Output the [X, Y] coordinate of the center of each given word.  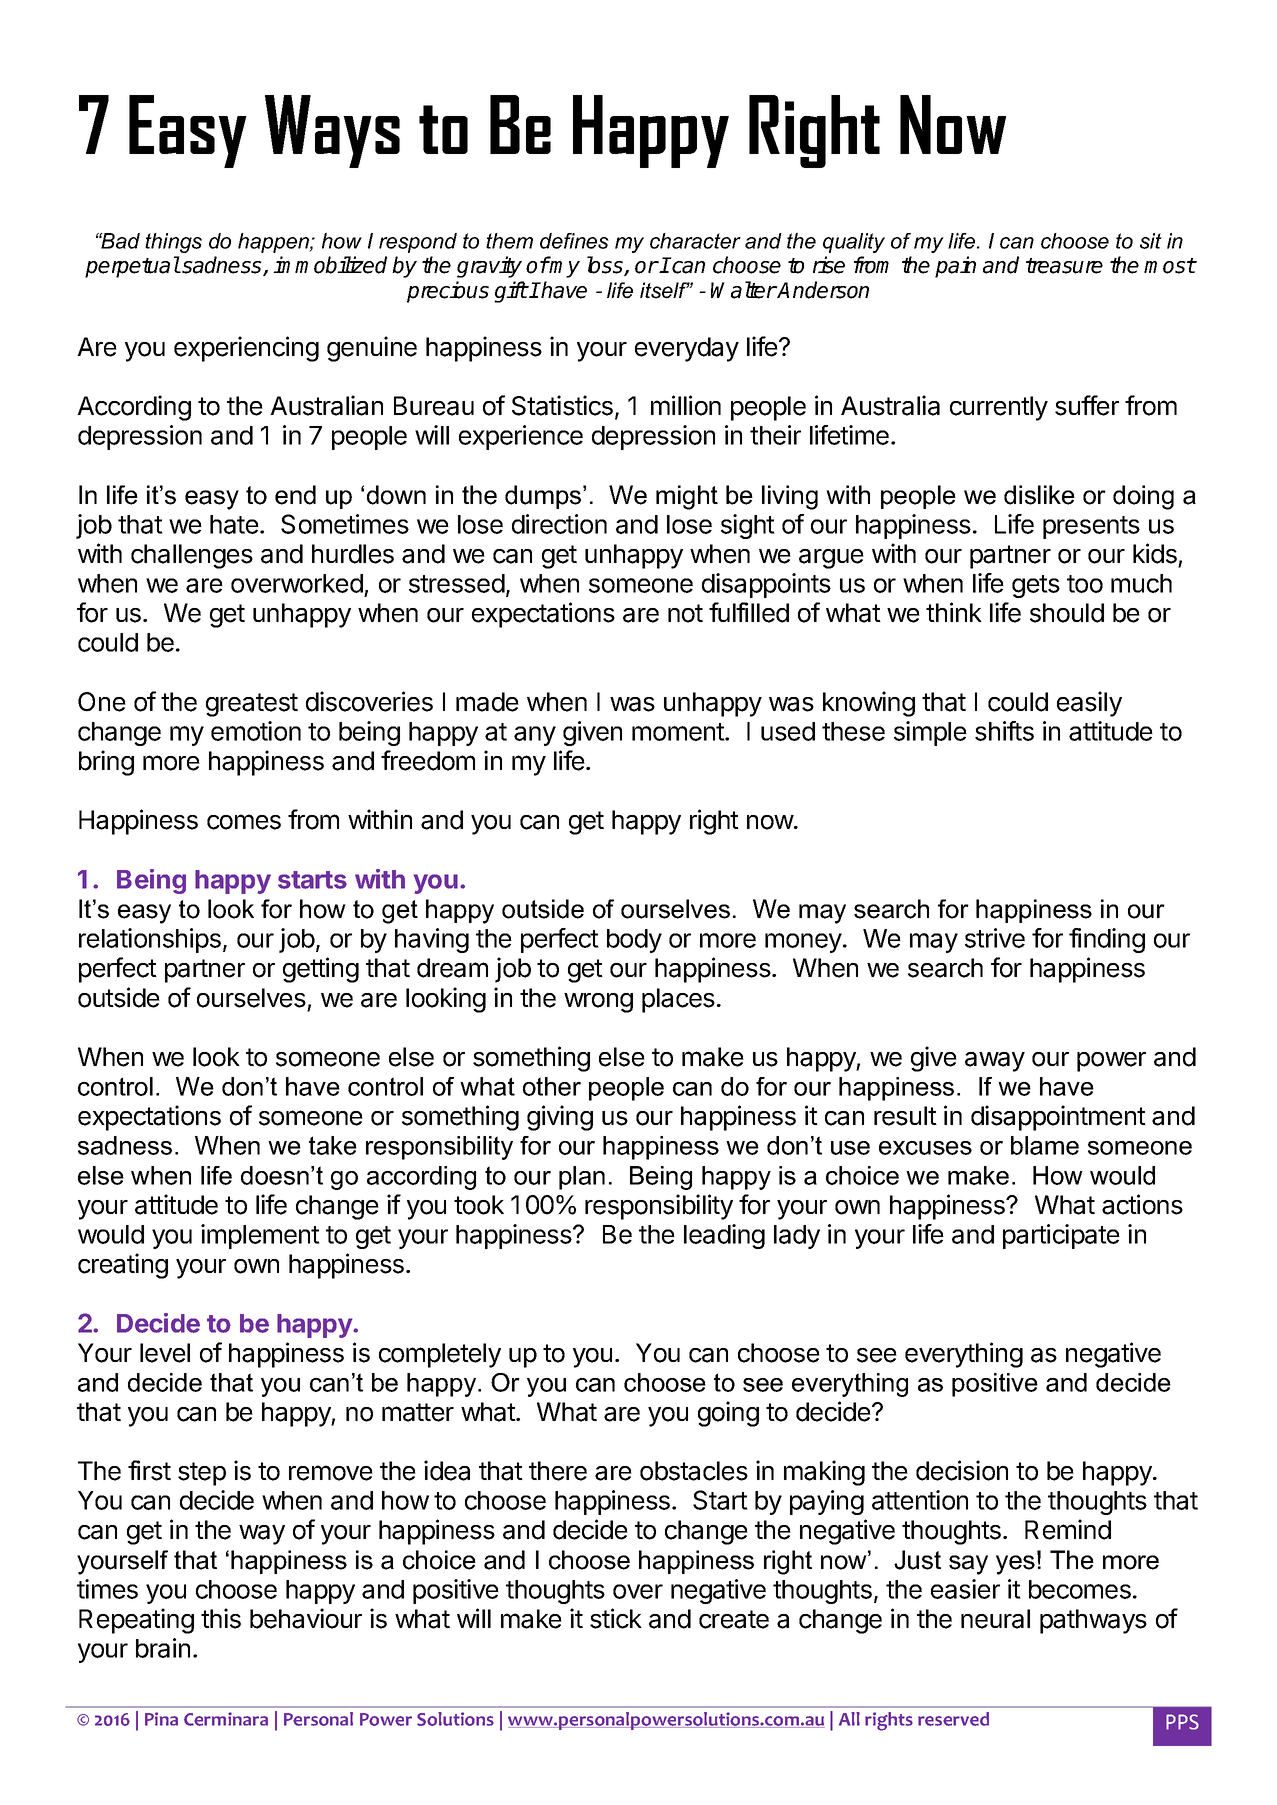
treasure [1064, 266]
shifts [1004, 731]
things [173, 243]
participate [1061, 1236]
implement [260, 1236]
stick [616, 1618]
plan [582, 1178]
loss [606, 266]
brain [163, 1648]
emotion [256, 731]
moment [679, 732]
